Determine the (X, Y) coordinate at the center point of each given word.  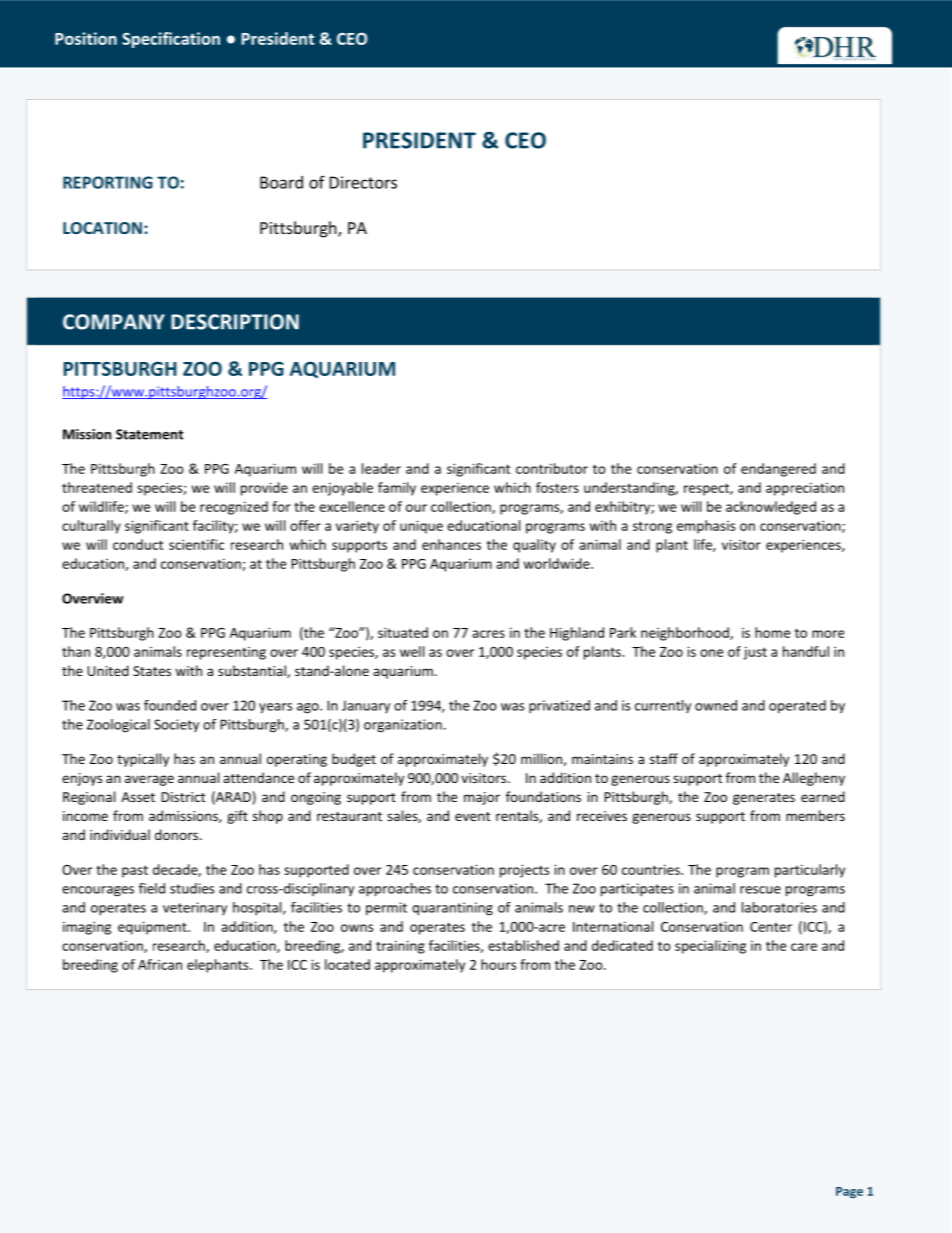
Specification (171, 40)
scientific (196, 544)
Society (176, 725)
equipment (153, 928)
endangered (778, 470)
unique (421, 527)
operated (797, 706)
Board (281, 182)
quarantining (452, 909)
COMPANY (114, 322)
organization (403, 726)
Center (771, 927)
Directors (363, 182)
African (160, 964)
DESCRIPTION (235, 322)
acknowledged (771, 508)
